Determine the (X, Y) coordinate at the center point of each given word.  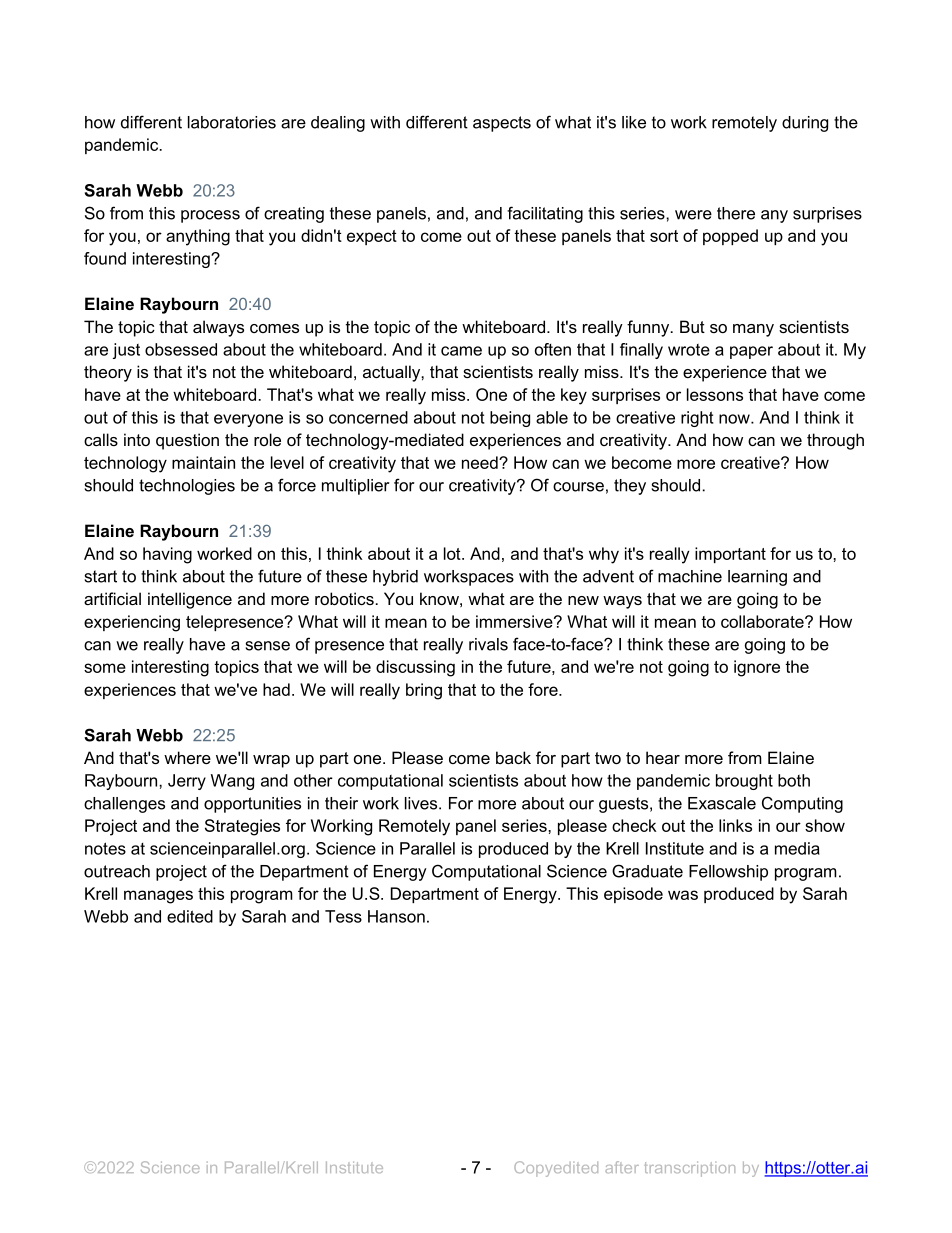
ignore (757, 668)
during (805, 124)
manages (158, 897)
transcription (689, 1169)
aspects (502, 124)
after (622, 1167)
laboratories (232, 122)
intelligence (190, 600)
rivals (488, 644)
